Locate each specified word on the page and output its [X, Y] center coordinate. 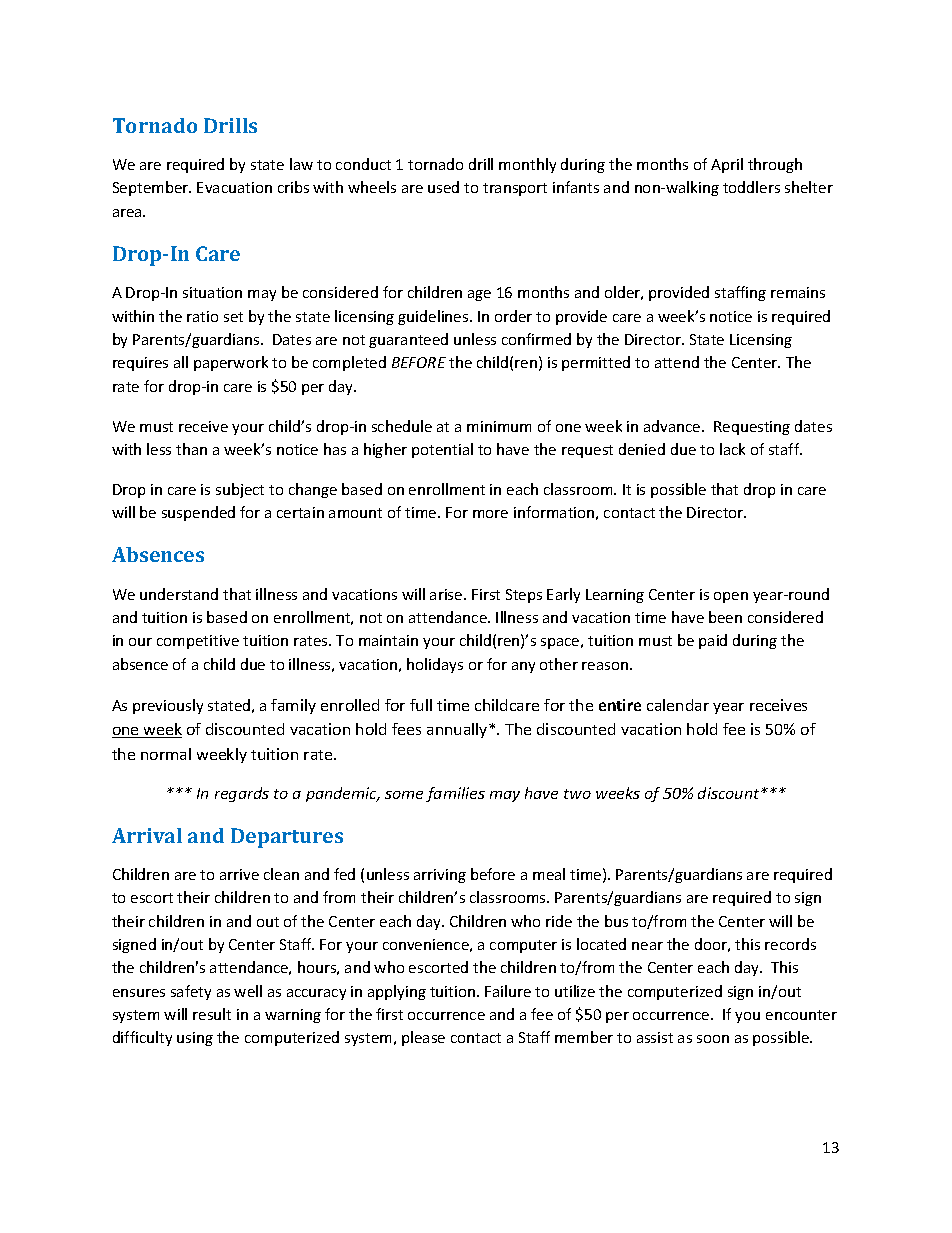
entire [620, 705]
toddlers [751, 187]
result [212, 1014]
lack [732, 449]
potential [442, 450]
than [191, 449]
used [443, 187]
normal [166, 754]
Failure [508, 991]
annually [458, 730]
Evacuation [234, 187]
